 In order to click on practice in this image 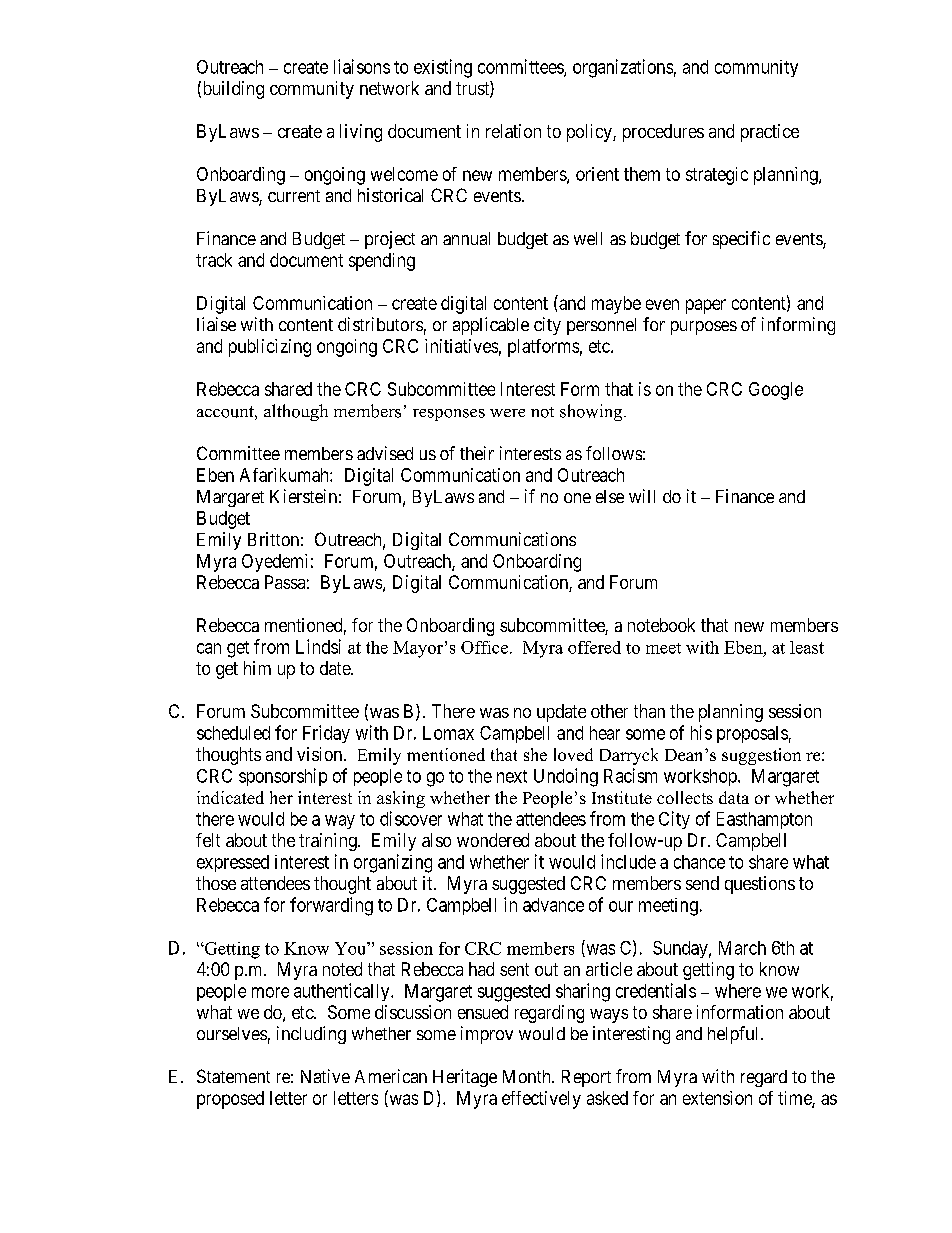, I will do `click(770, 133)`.
